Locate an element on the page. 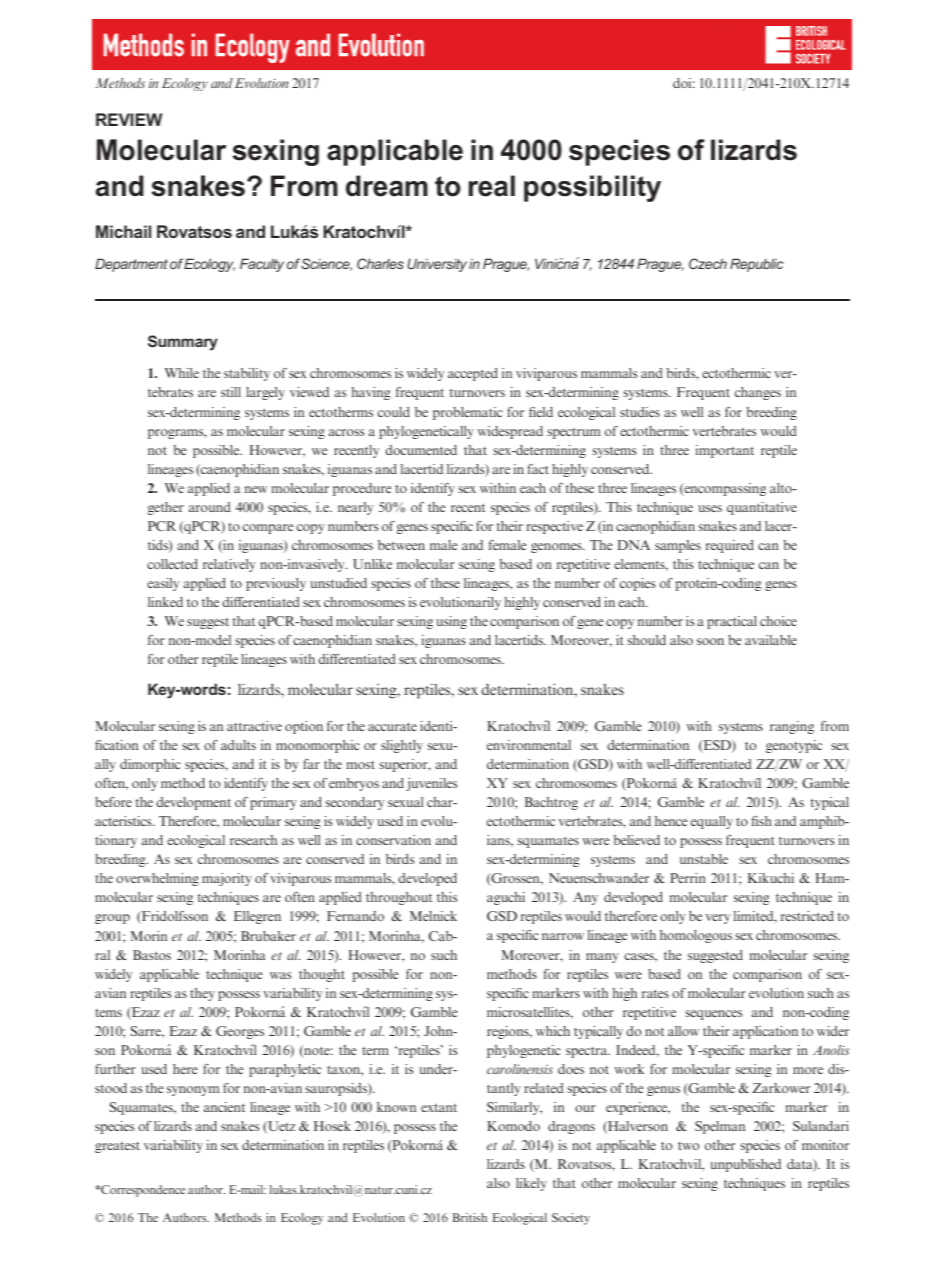 The image size is (949, 1288). development is located at coordinates (193, 803).
